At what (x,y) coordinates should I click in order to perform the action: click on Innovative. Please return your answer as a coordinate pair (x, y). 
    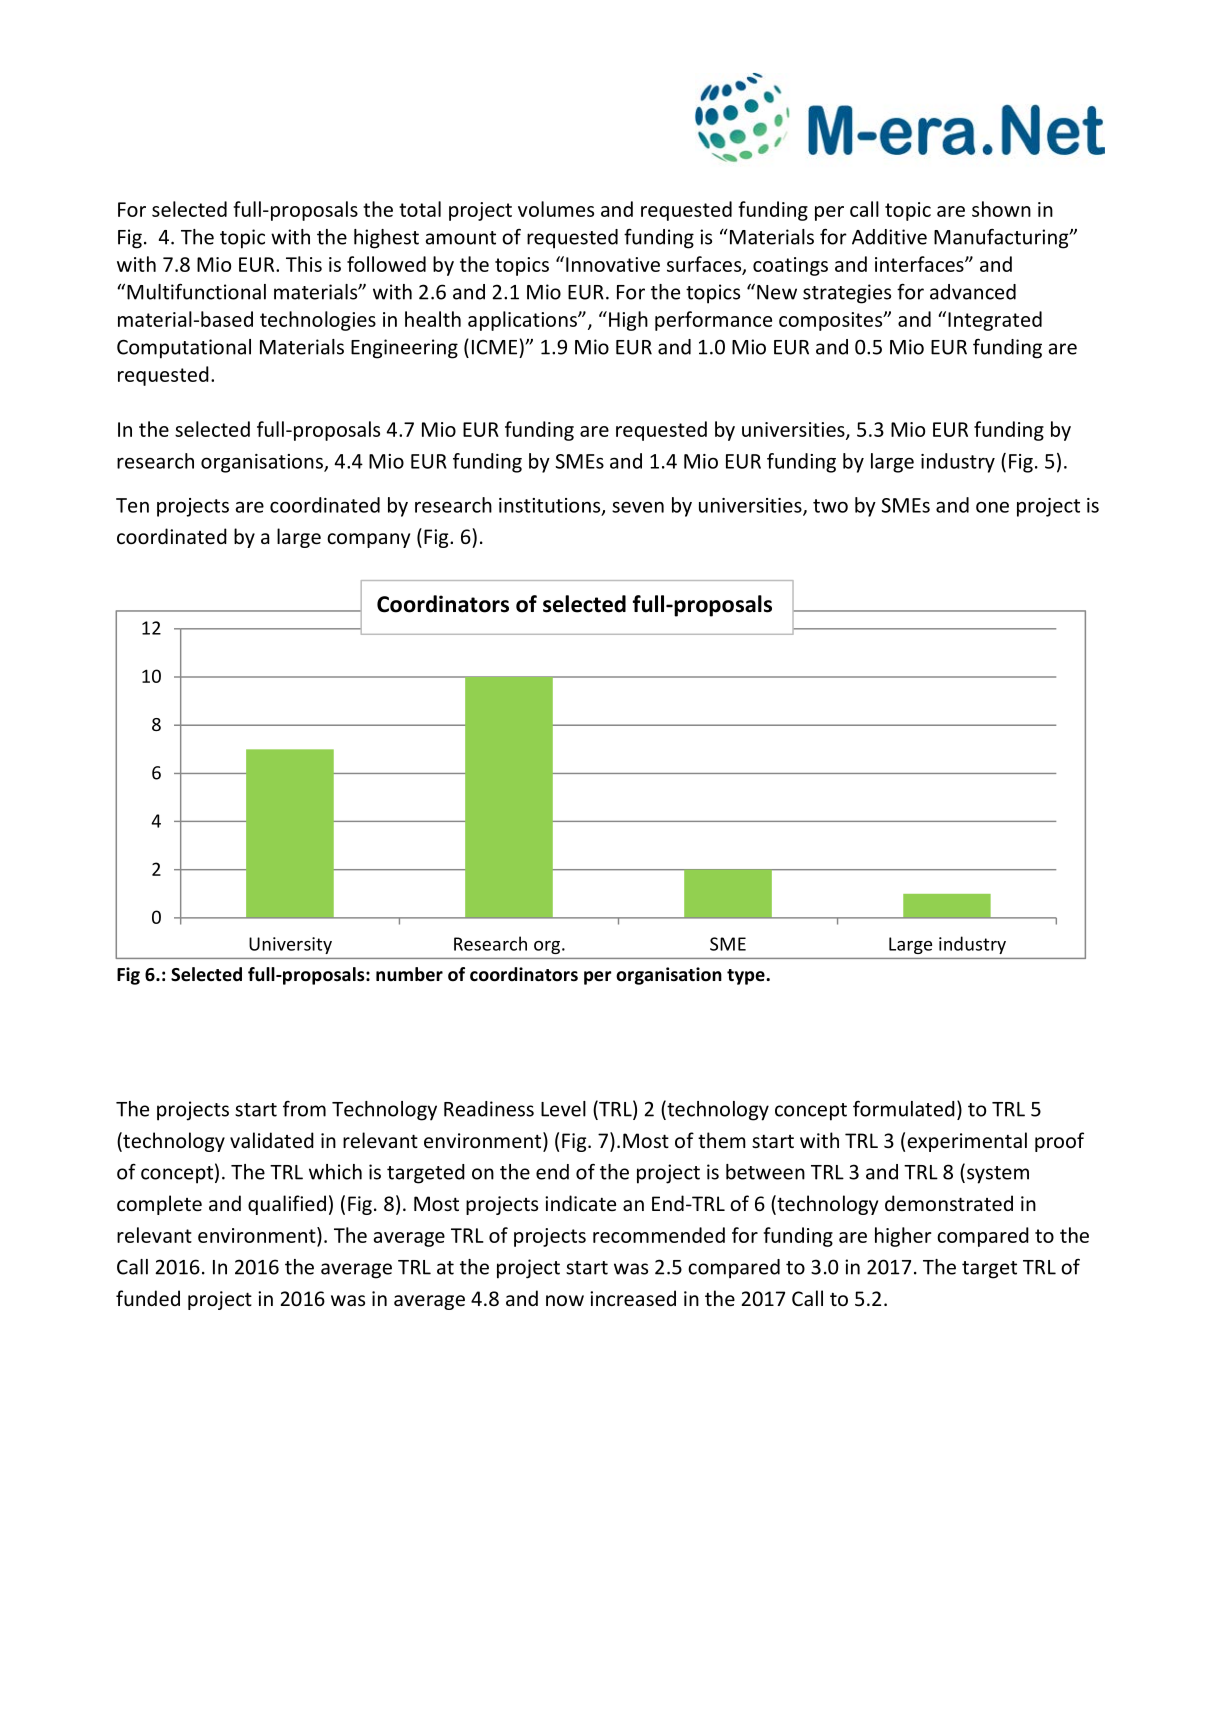
    Looking at the image, I should click on (613, 264).
